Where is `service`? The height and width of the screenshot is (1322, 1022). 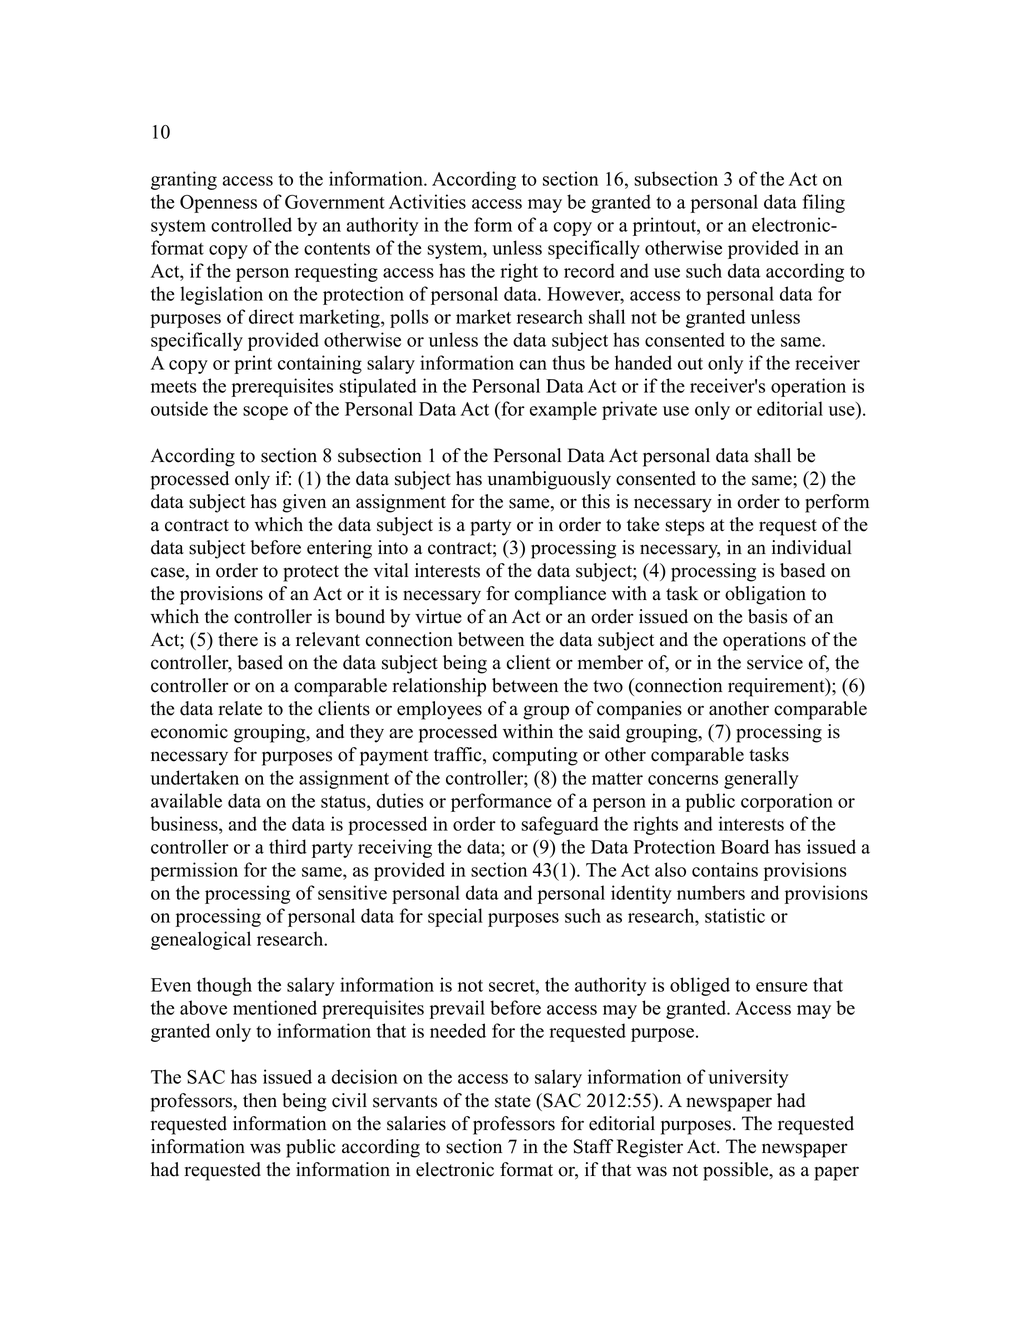
service is located at coordinates (775, 662).
